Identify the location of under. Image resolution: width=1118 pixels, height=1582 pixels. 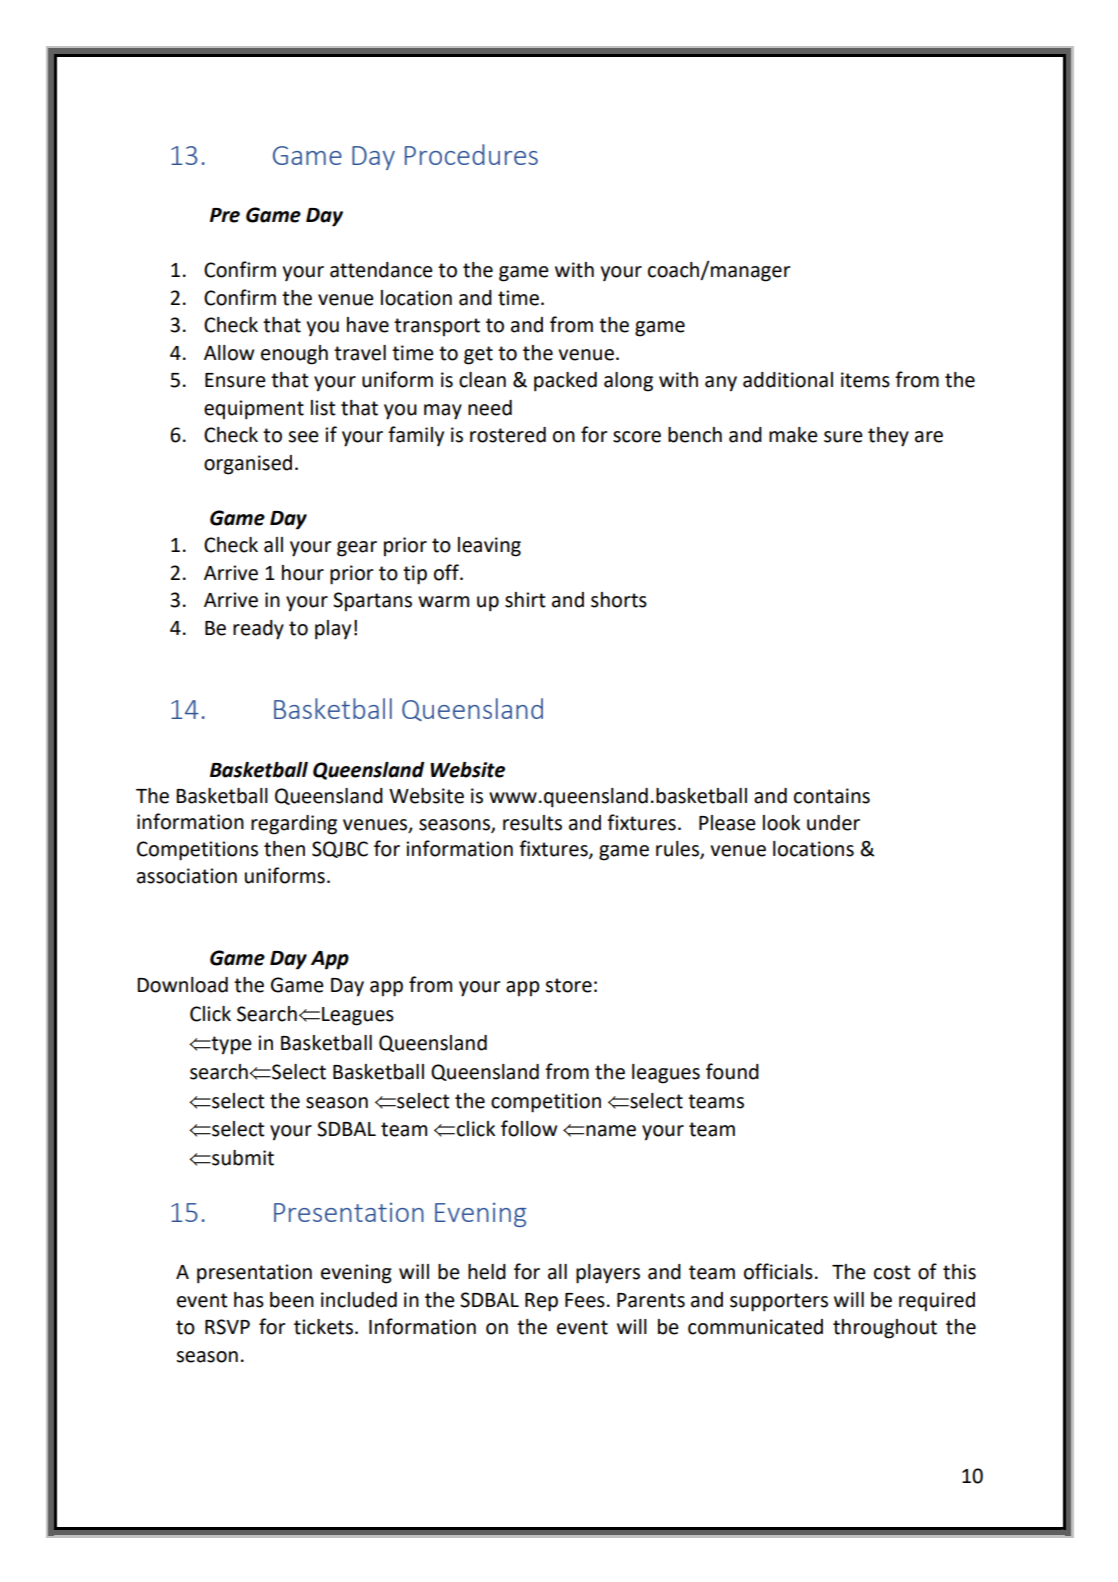
(833, 823).
